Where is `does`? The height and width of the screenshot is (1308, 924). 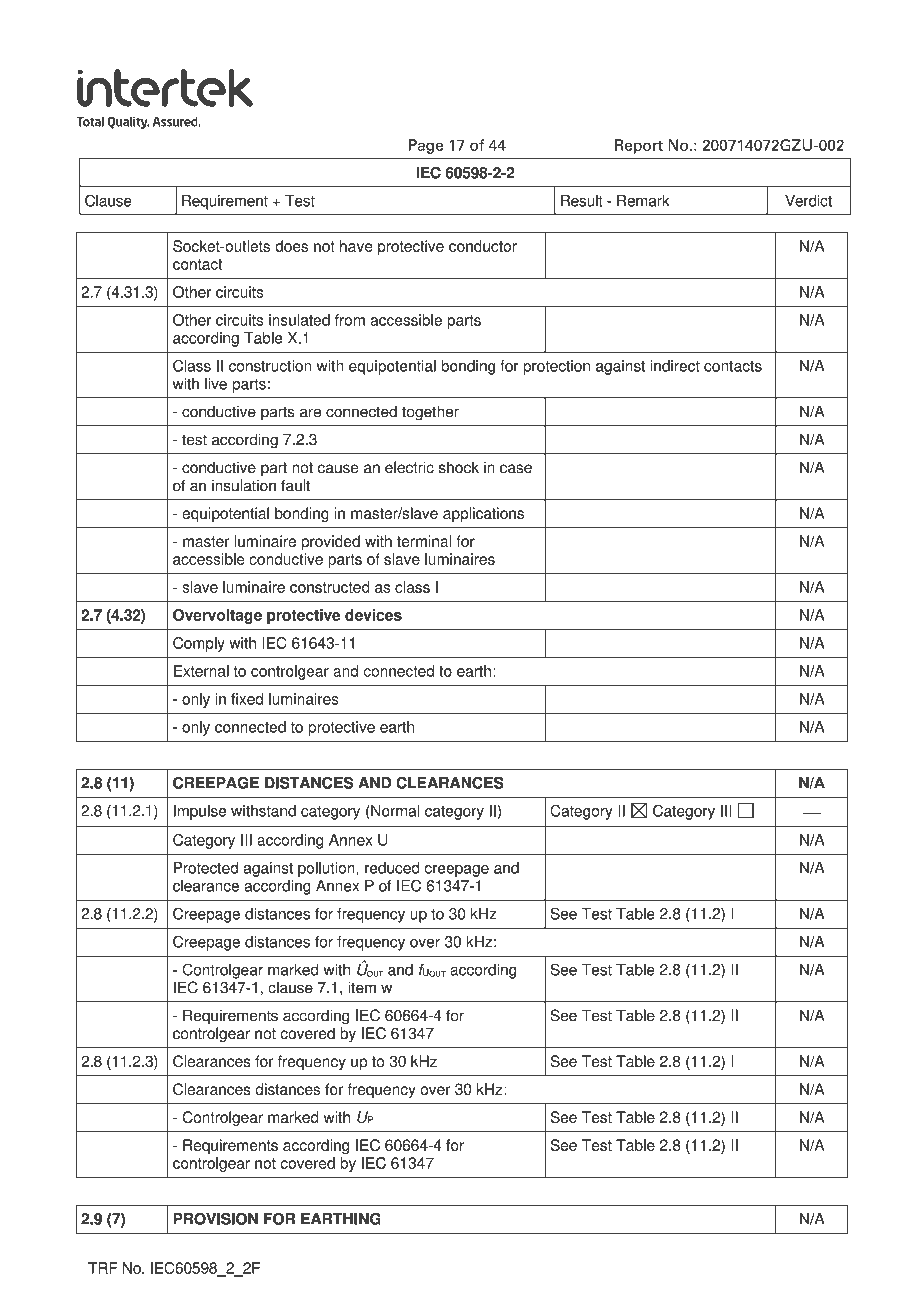
does is located at coordinates (291, 246).
